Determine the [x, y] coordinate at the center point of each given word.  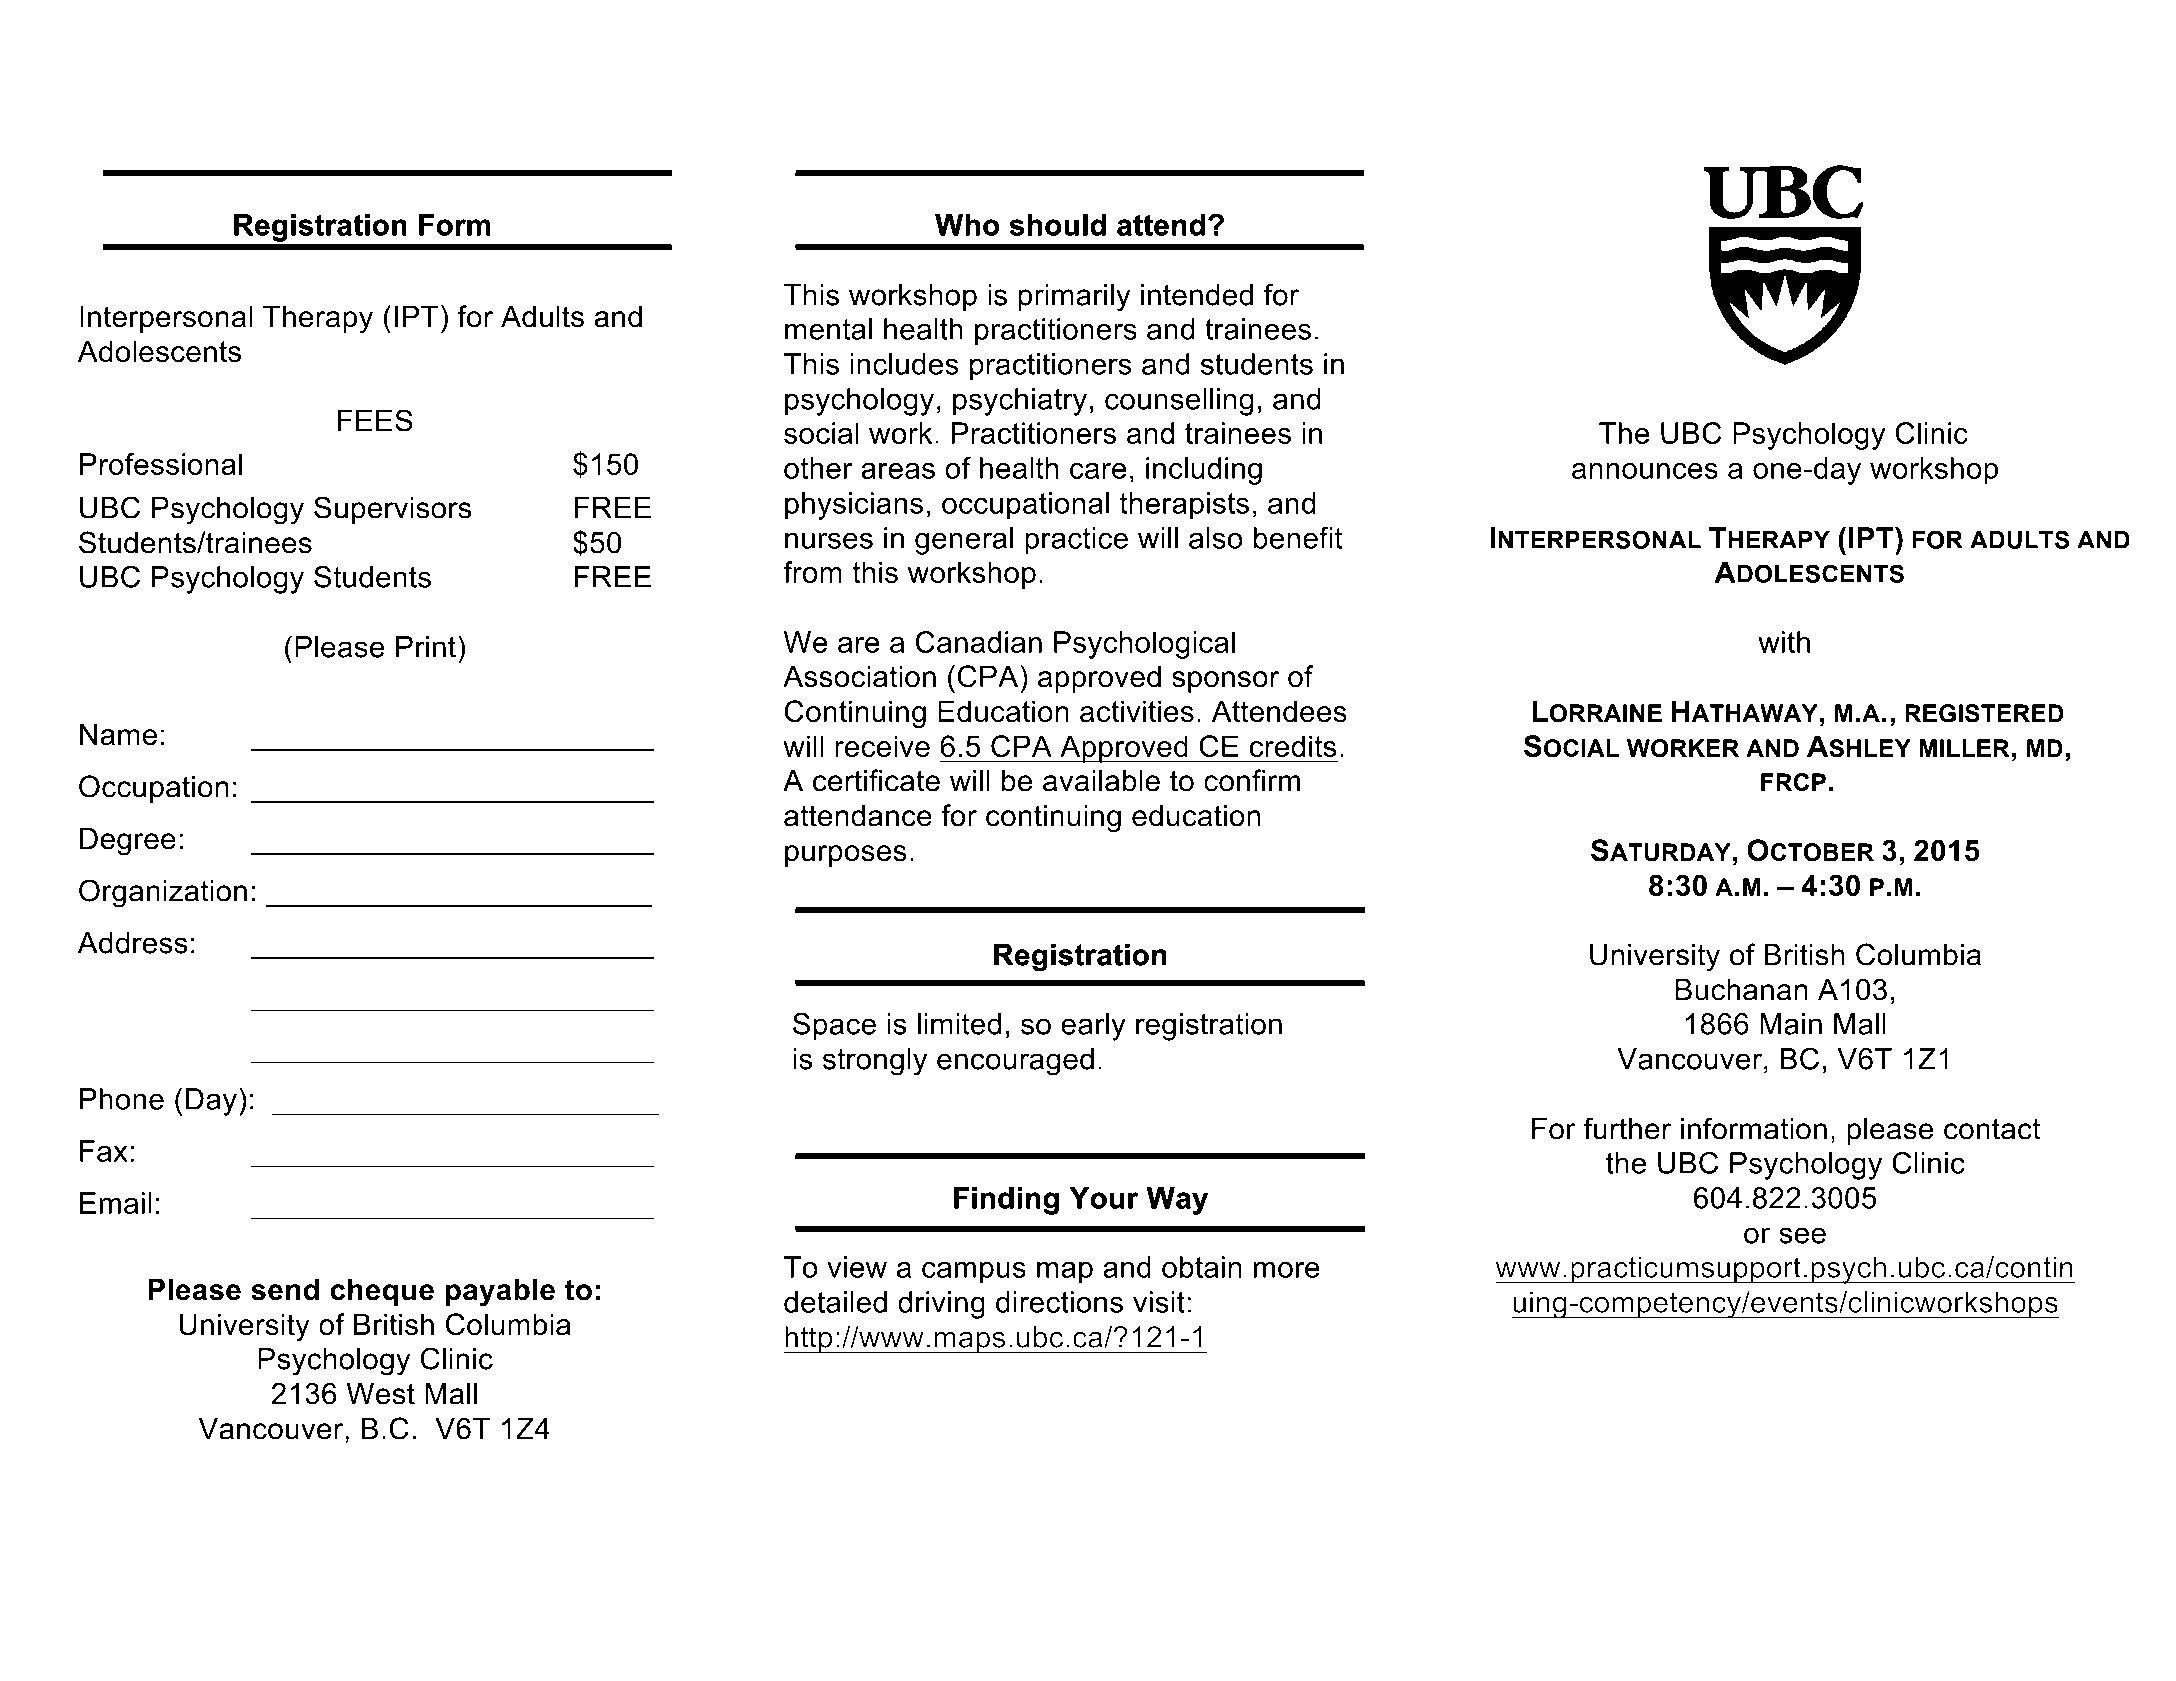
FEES [375, 420]
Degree [128, 842]
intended [1197, 295]
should [1058, 225]
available [1101, 780]
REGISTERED [1984, 713]
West [380, 1394]
